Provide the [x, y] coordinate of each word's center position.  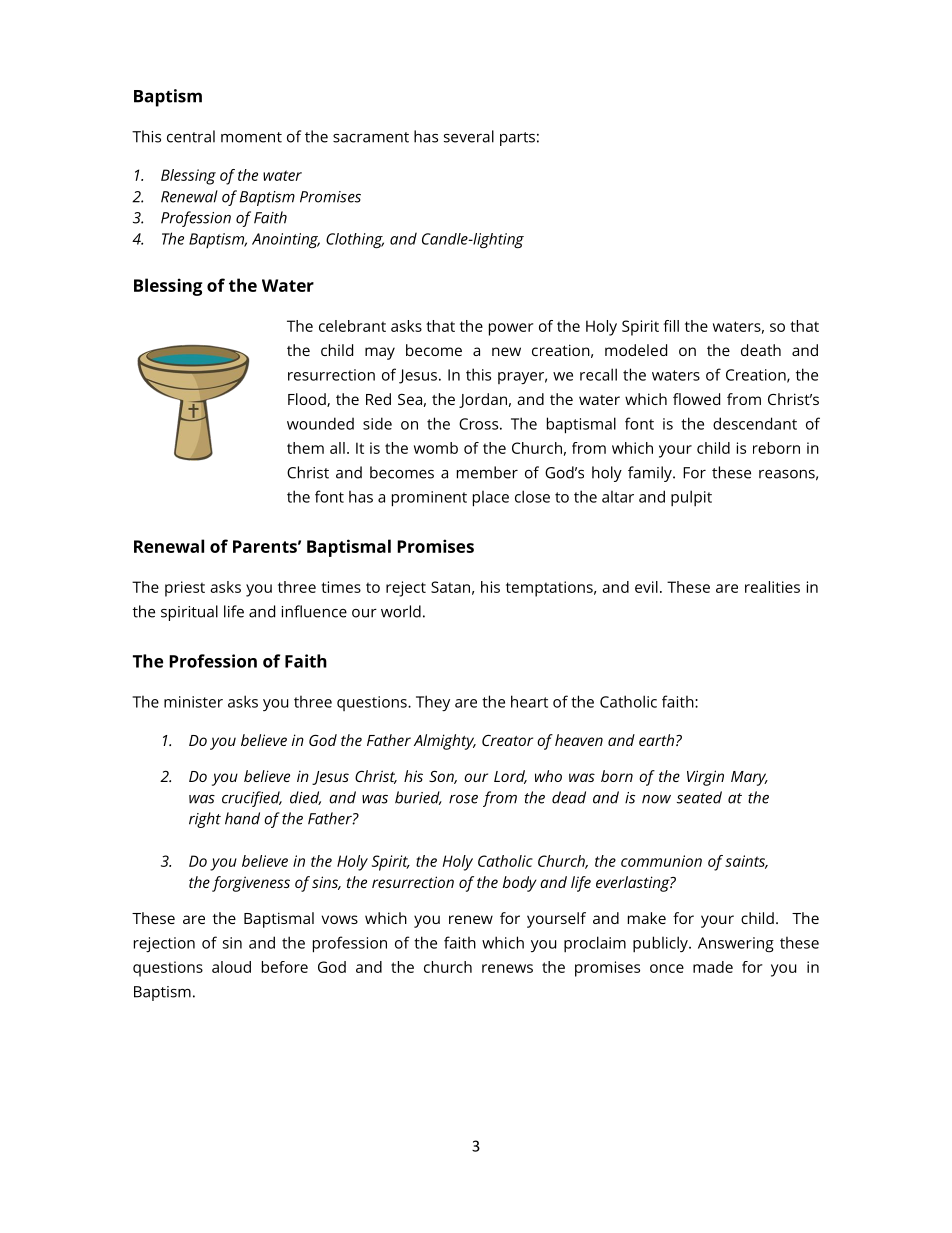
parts [517, 139]
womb [436, 448]
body [519, 884]
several [469, 136]
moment [251, 137]
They [433, 703]
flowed [696, 399]
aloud [231, 967]
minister [193, 702]
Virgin [705, 778]
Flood [308, 400]
